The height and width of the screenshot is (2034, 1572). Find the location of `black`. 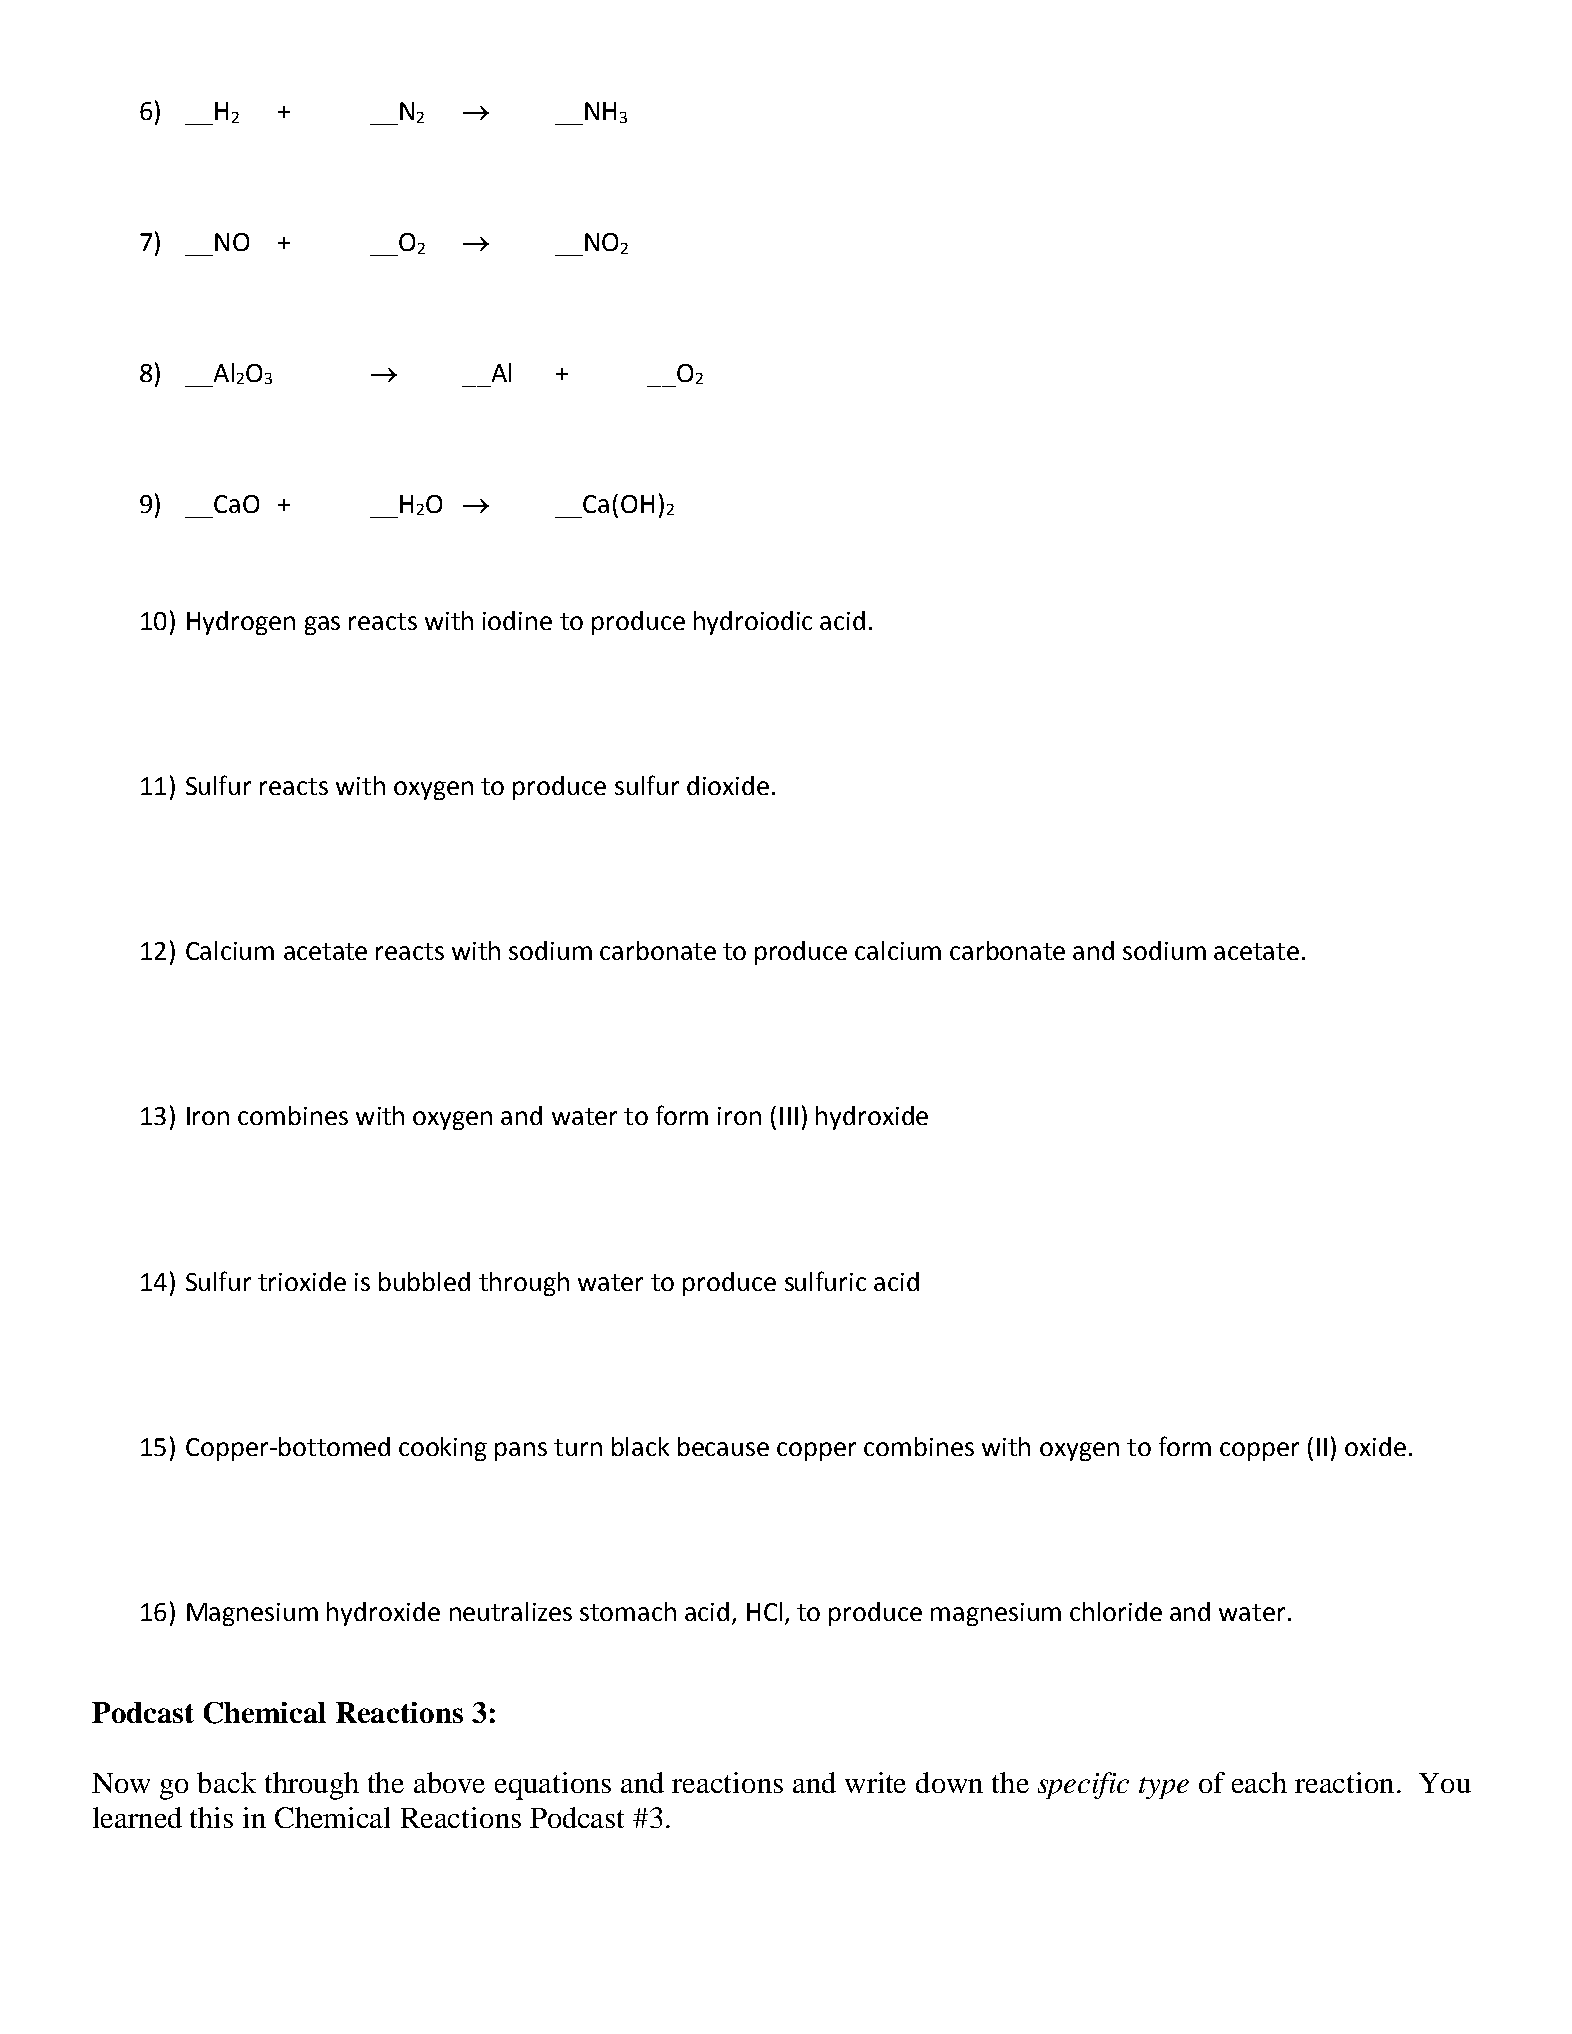

black is located at coordinates (640, 1446).
